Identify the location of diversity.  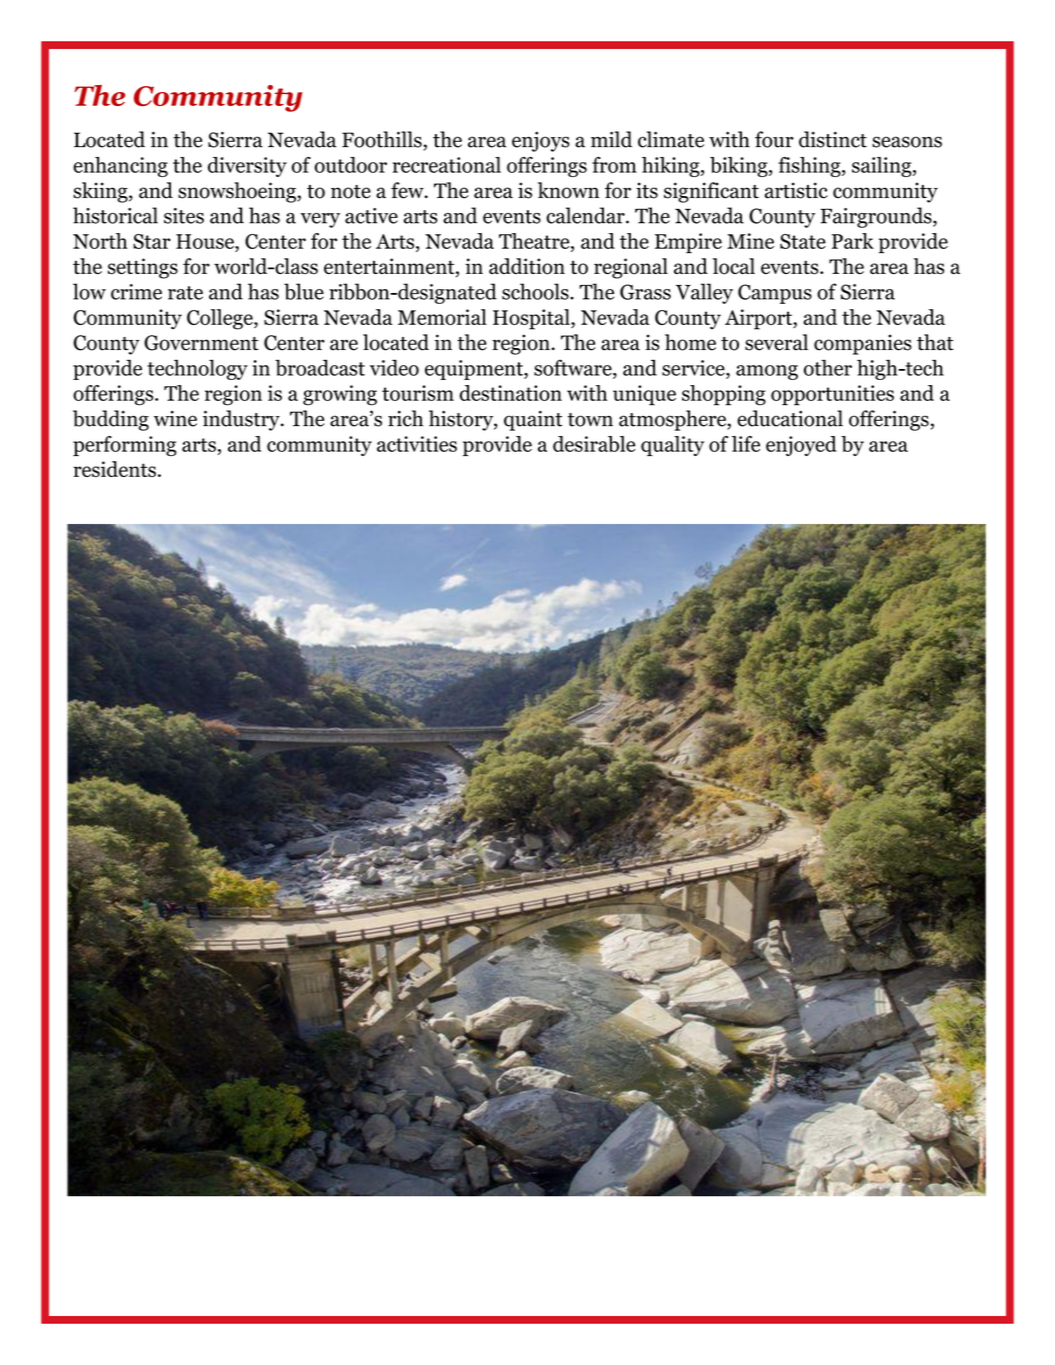
(247, 167).
